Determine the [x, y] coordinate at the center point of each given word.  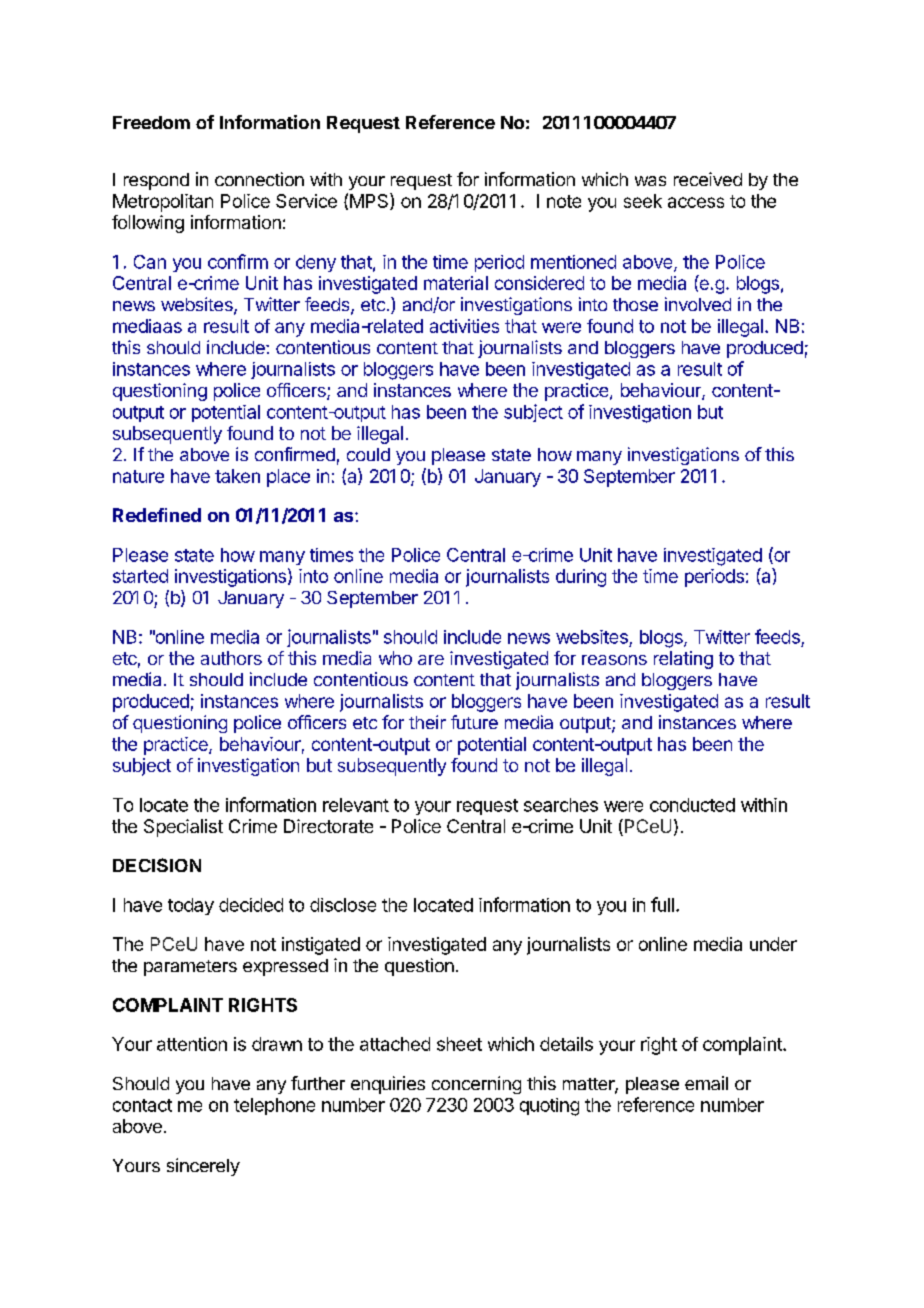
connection [259, 179]
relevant [356, 805]
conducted [692, 805]
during [581, 578]
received [708, 179]
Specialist [183, 828]
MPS [370, 201]
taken [237, 476]
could [368, 454]
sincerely [203, 1167]
